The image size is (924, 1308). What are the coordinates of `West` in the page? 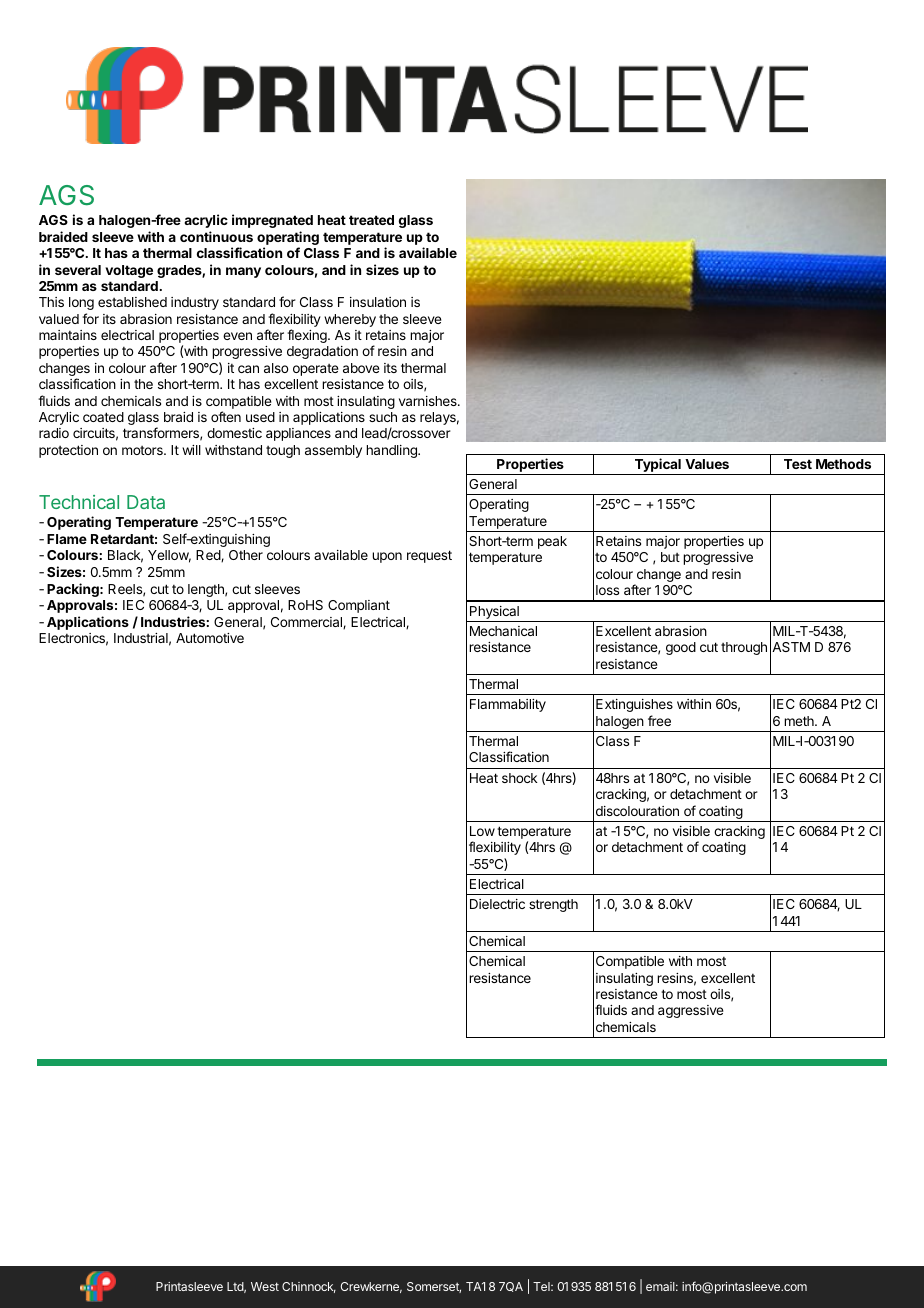 It's located at (265, 1286).
